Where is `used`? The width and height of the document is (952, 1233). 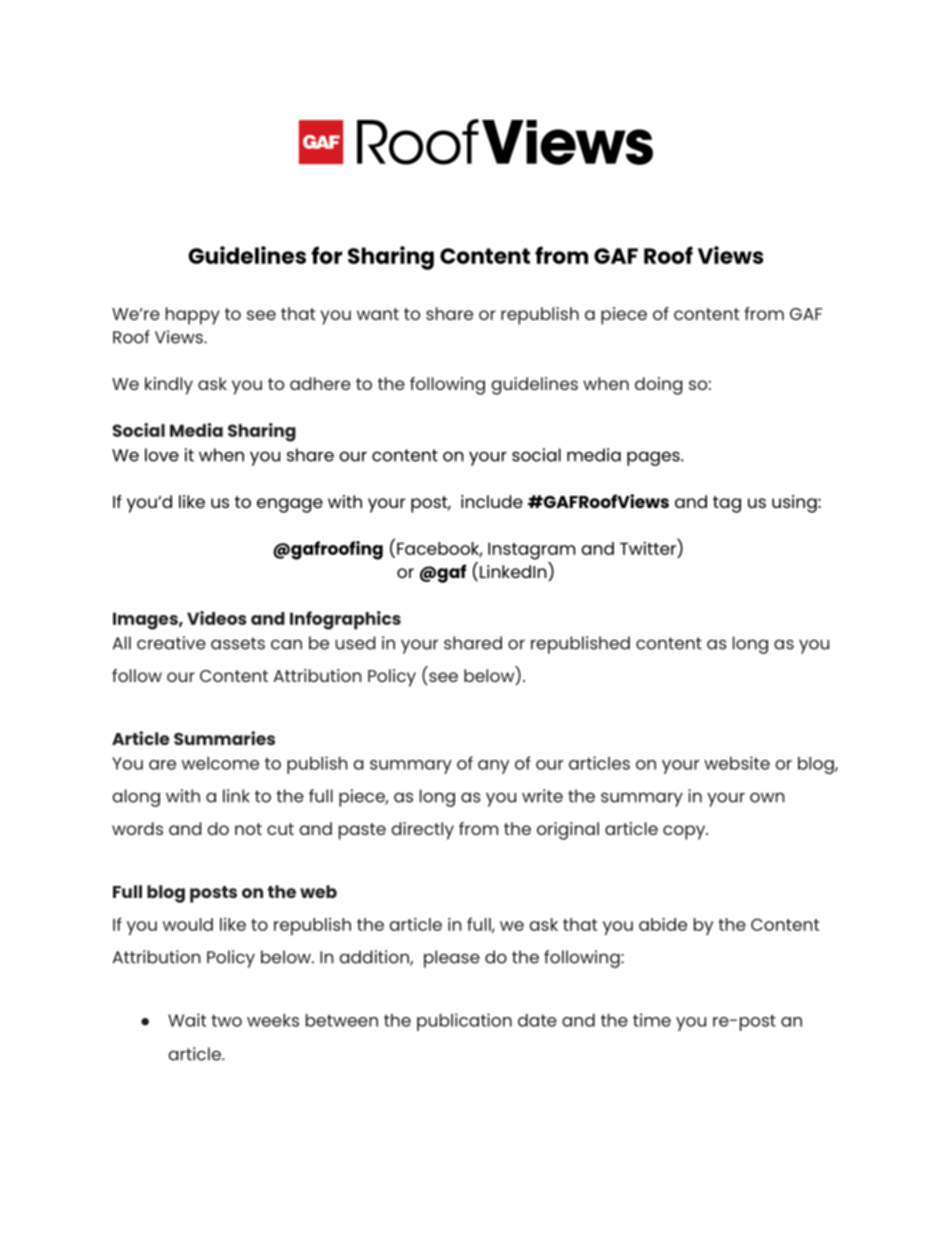
used is located at coordinates (355, 643).
